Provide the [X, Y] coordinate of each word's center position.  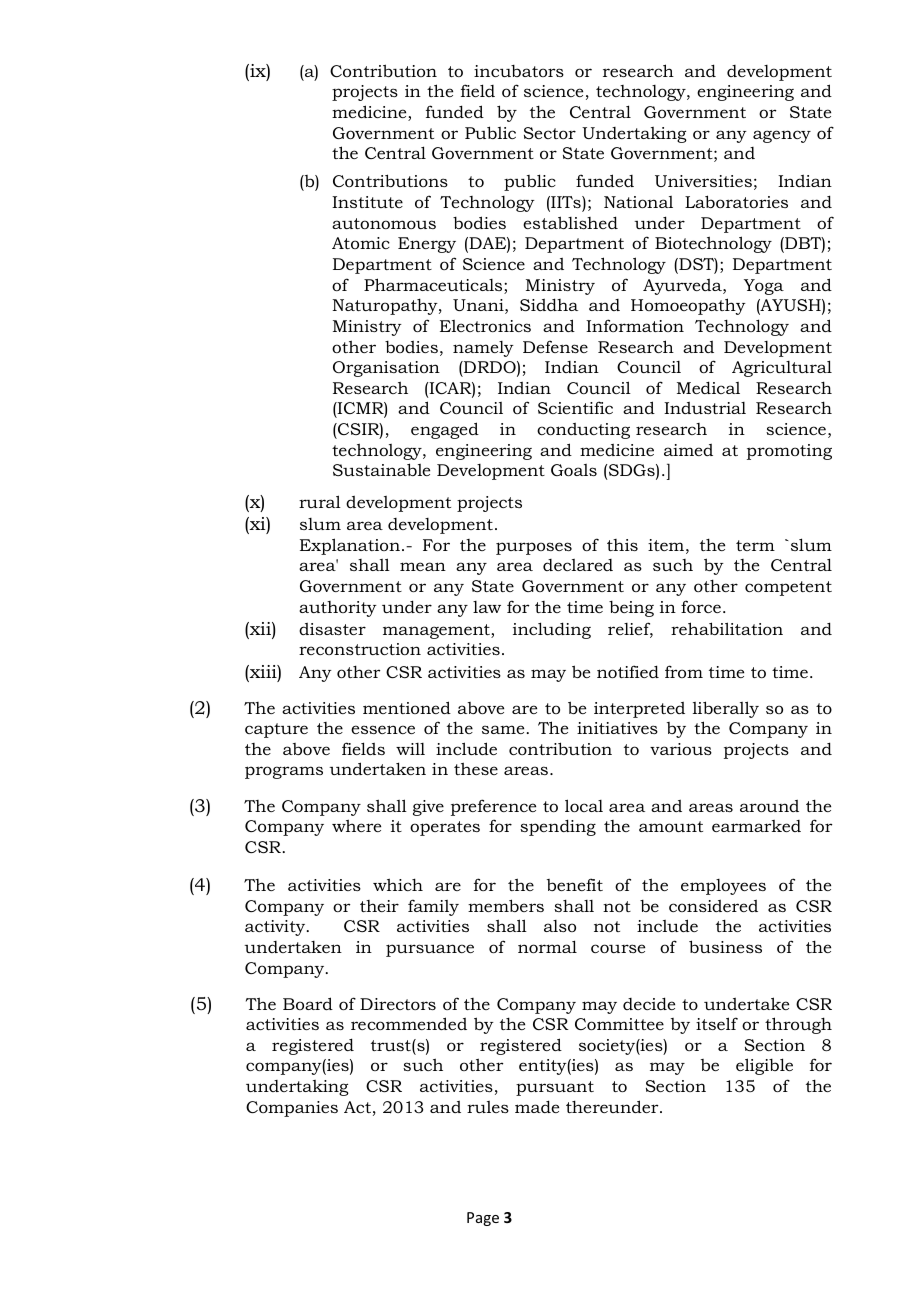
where [356, 825]
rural [320, 501]
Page [483, 1219]
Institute [367, 202]
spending [558, 827]
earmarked [756, 826]
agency [782, 136]
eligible [764, 1066]
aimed [688, 450]
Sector [550, 133]
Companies [292, 1109]
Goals [574, 470]
